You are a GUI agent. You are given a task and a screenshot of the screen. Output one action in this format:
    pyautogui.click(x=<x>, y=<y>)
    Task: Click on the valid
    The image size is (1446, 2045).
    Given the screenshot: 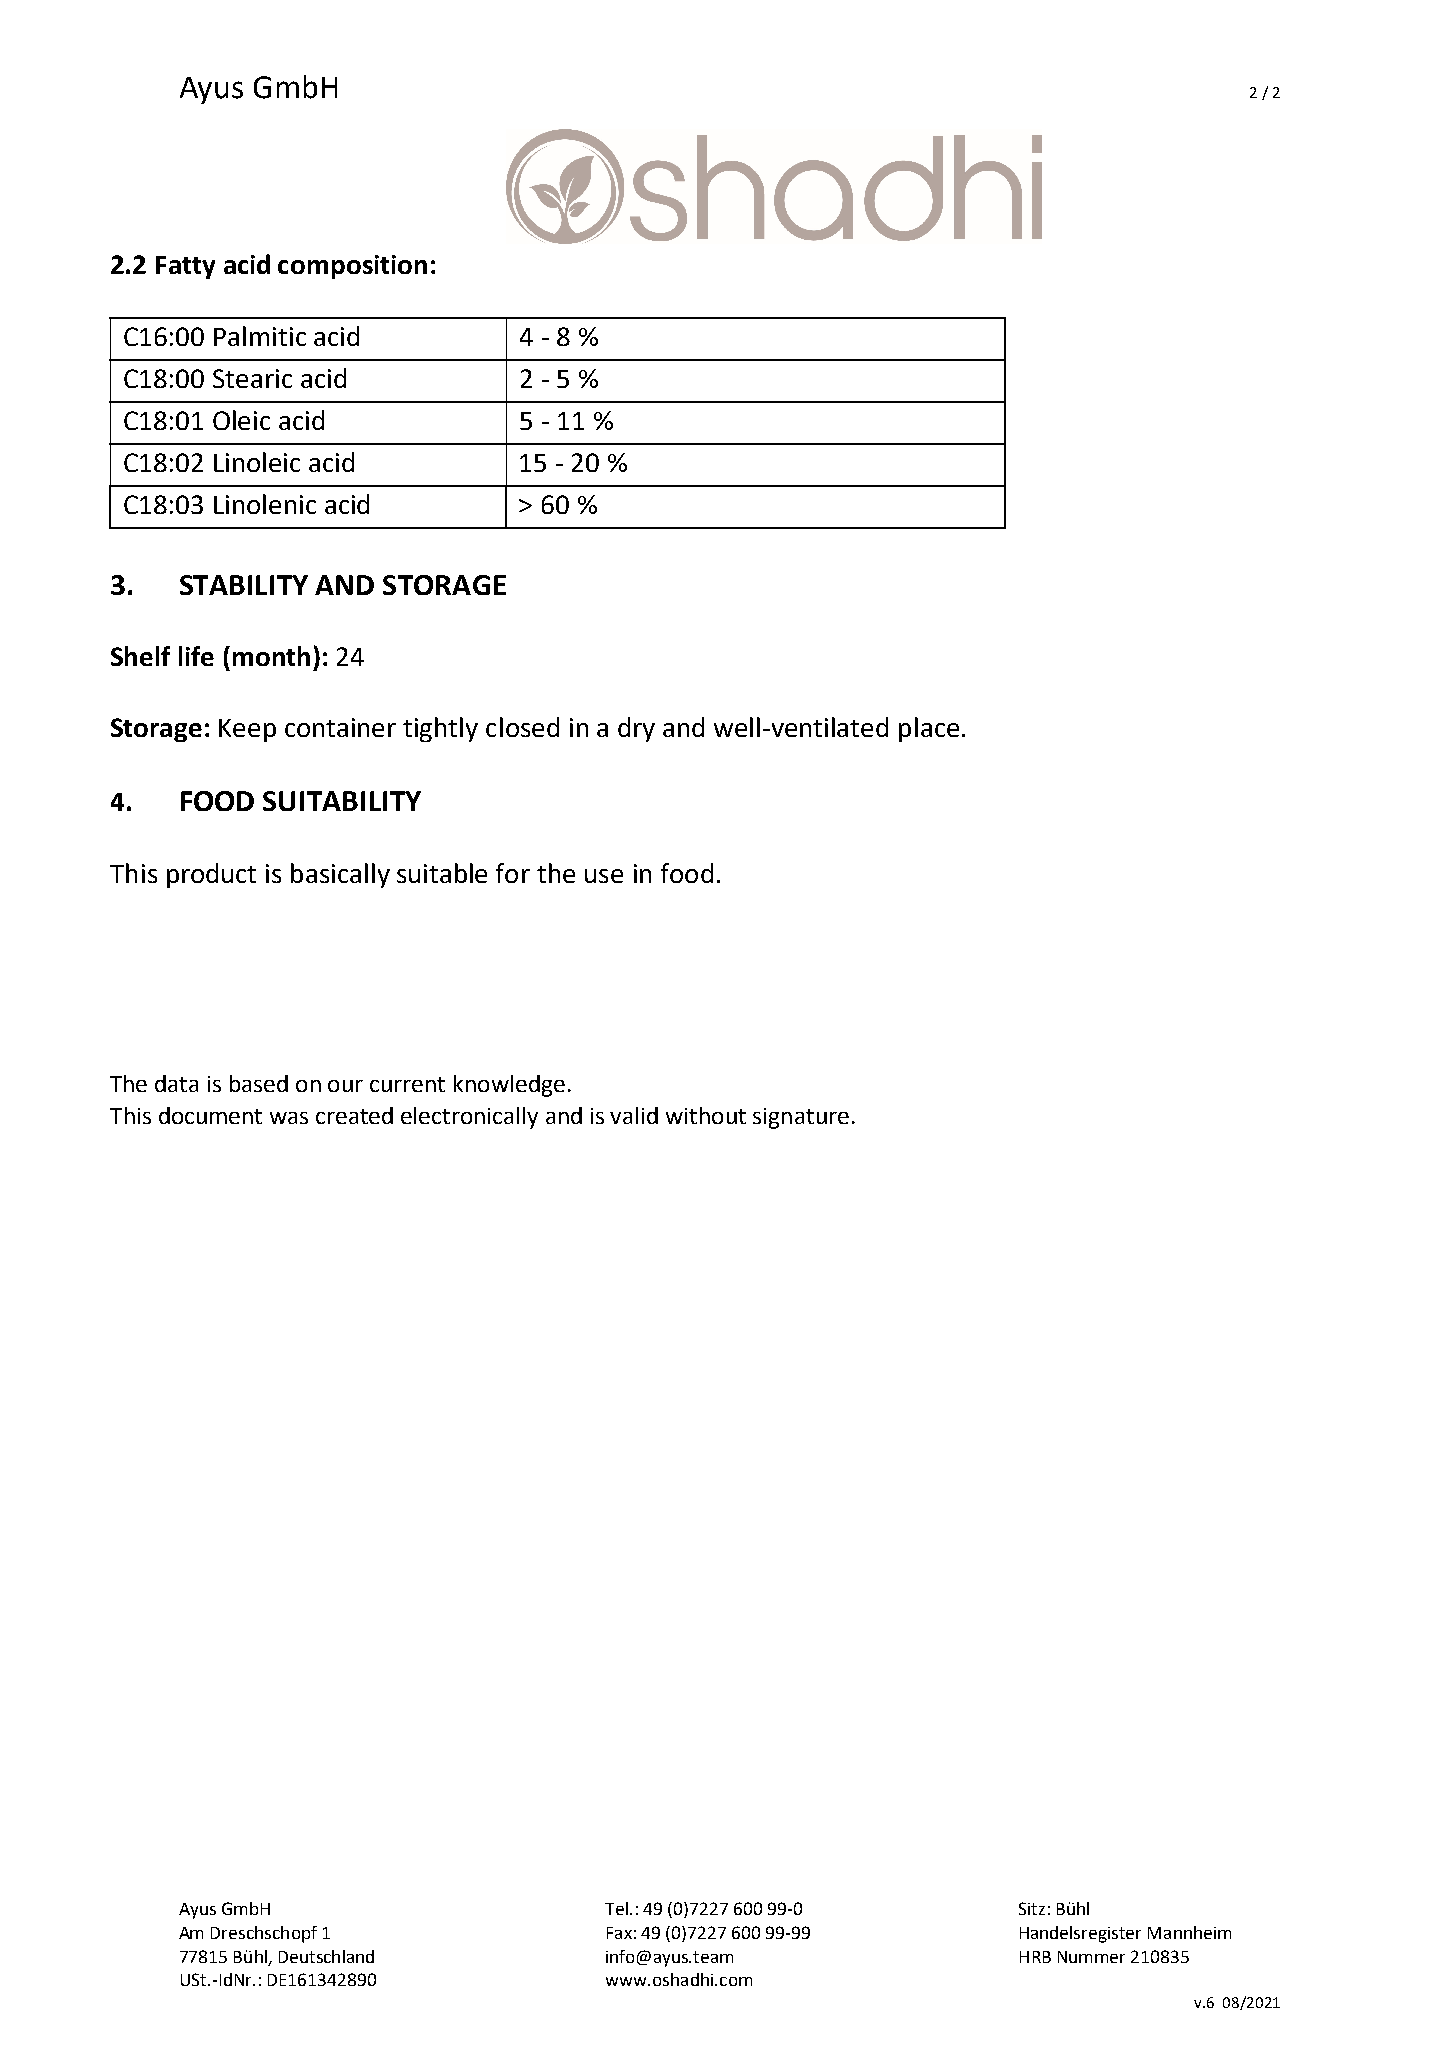 What is the action you would take?
    pyautogui.click(x=634, y=1115)
